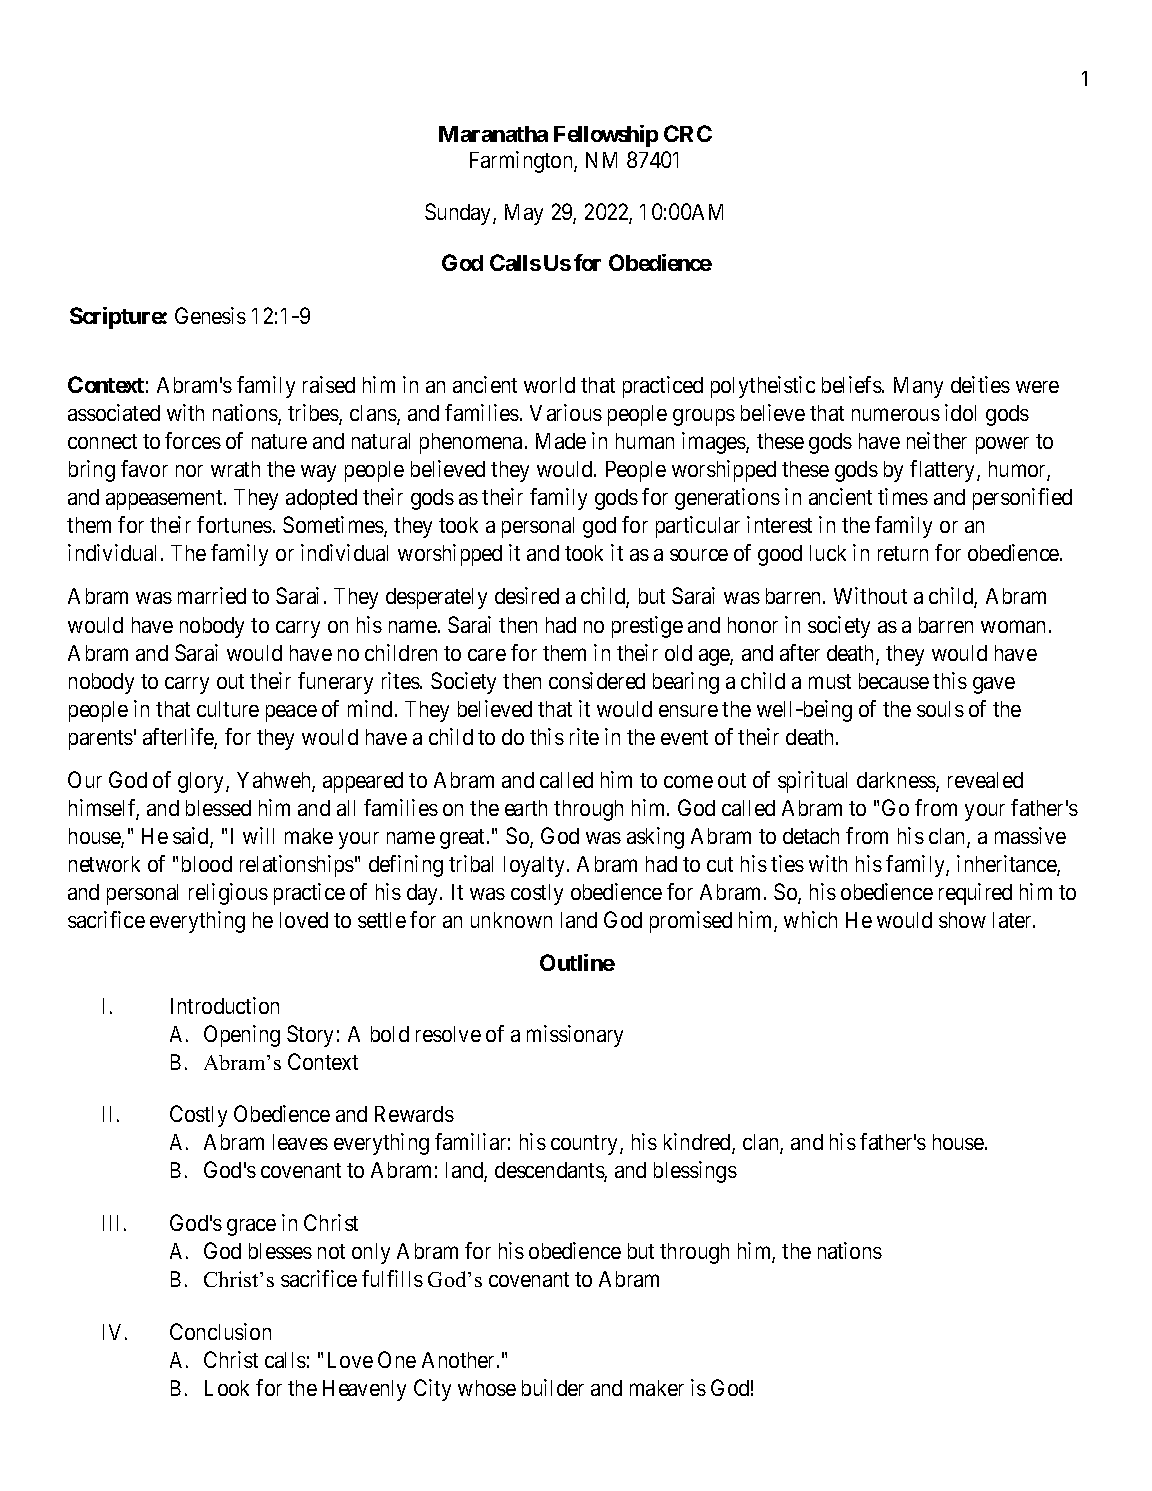  Describe the element at coordinates (553, 1387) in the screenshot. I see `builder` at that location.
